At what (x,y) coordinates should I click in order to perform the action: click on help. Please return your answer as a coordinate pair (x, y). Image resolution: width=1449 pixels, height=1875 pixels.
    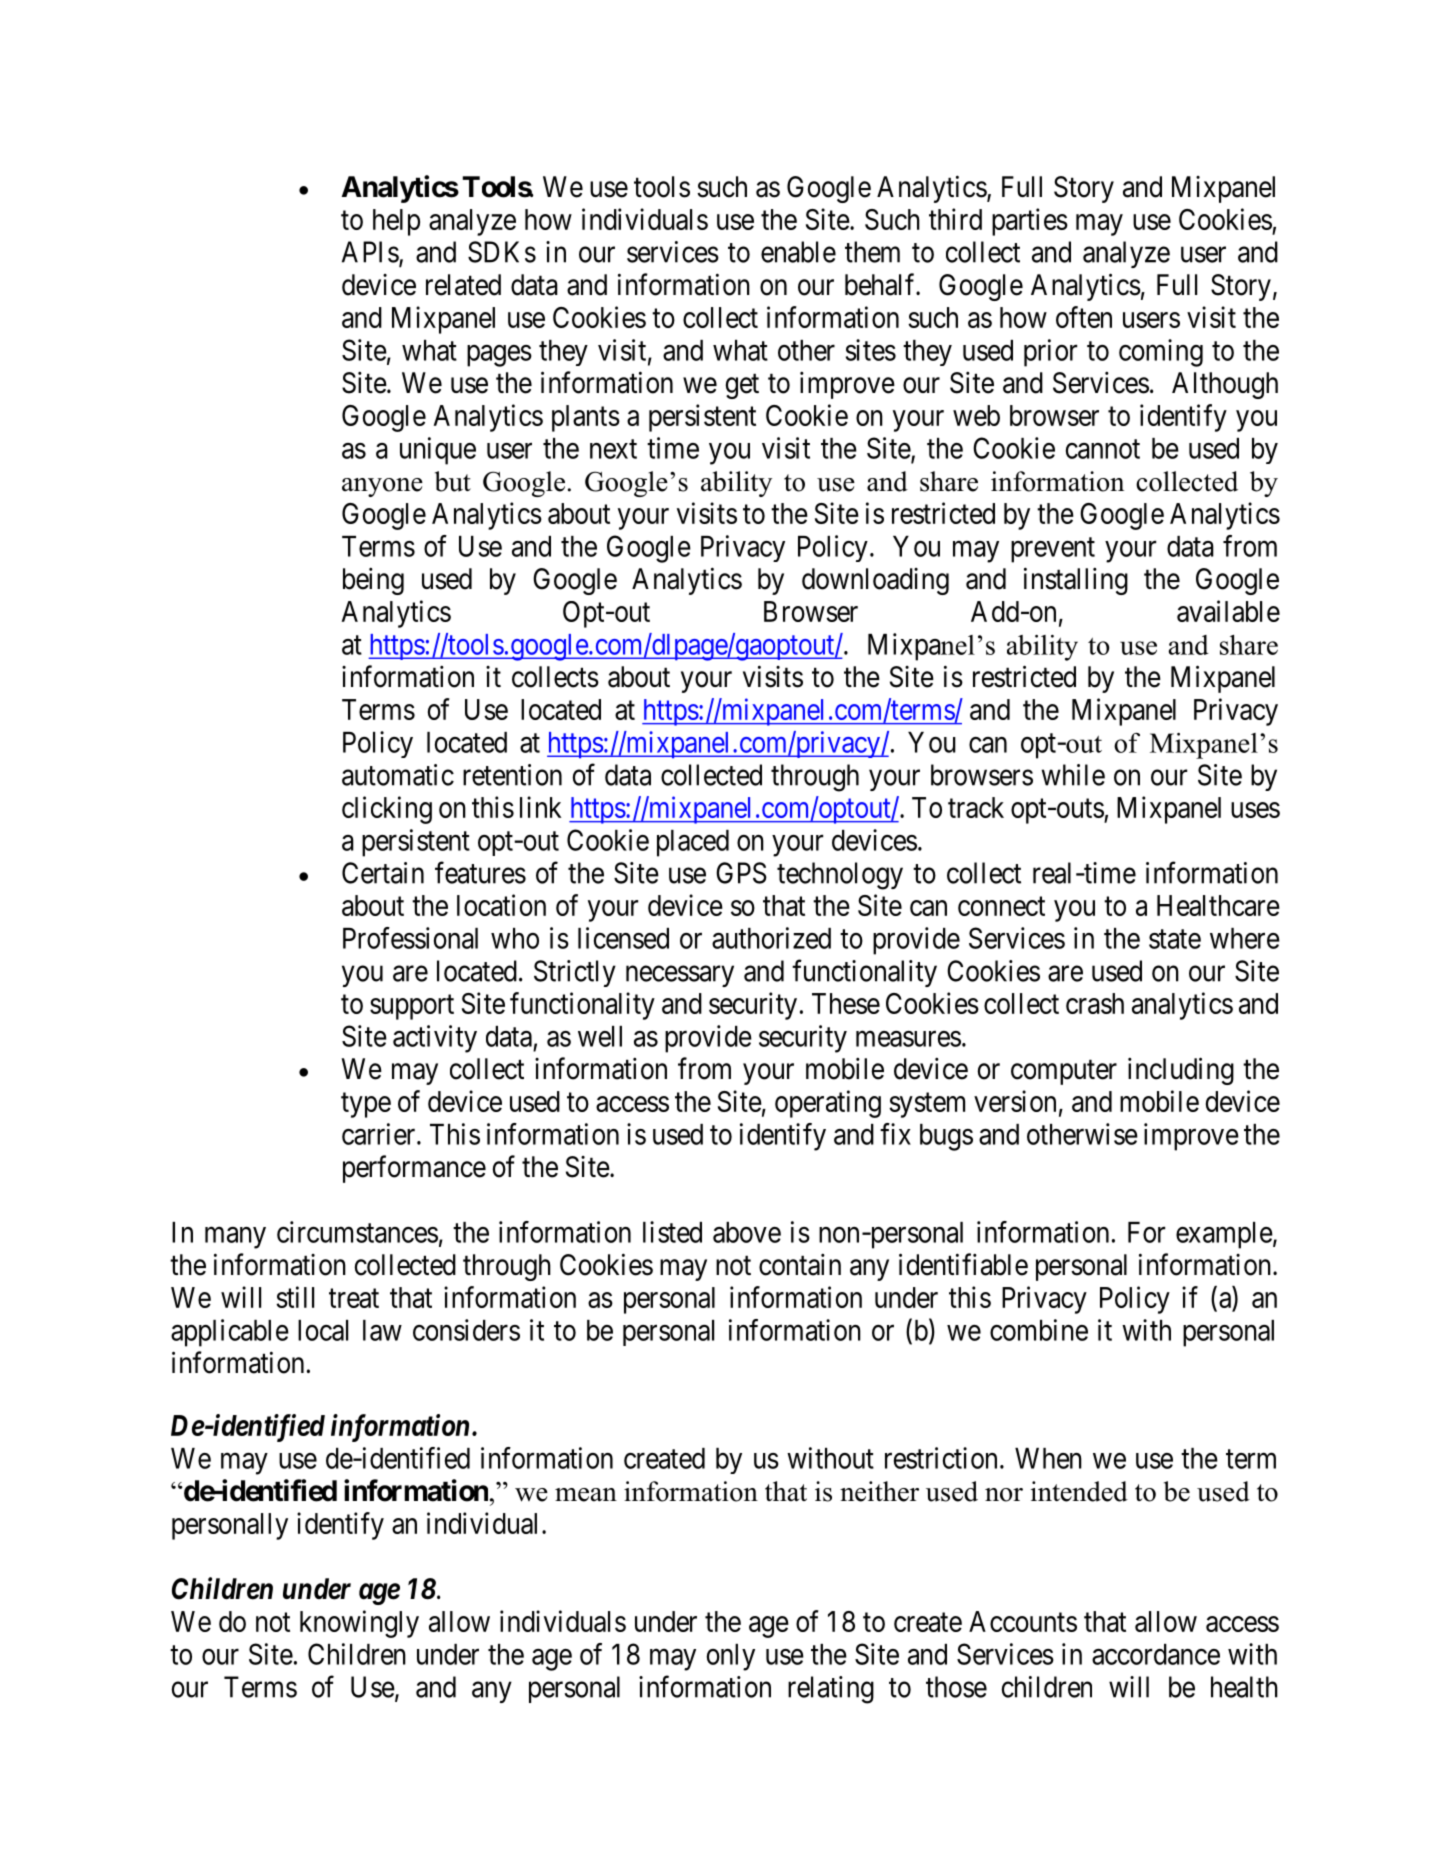
    Looking at the image, I should click on (396, 222).
